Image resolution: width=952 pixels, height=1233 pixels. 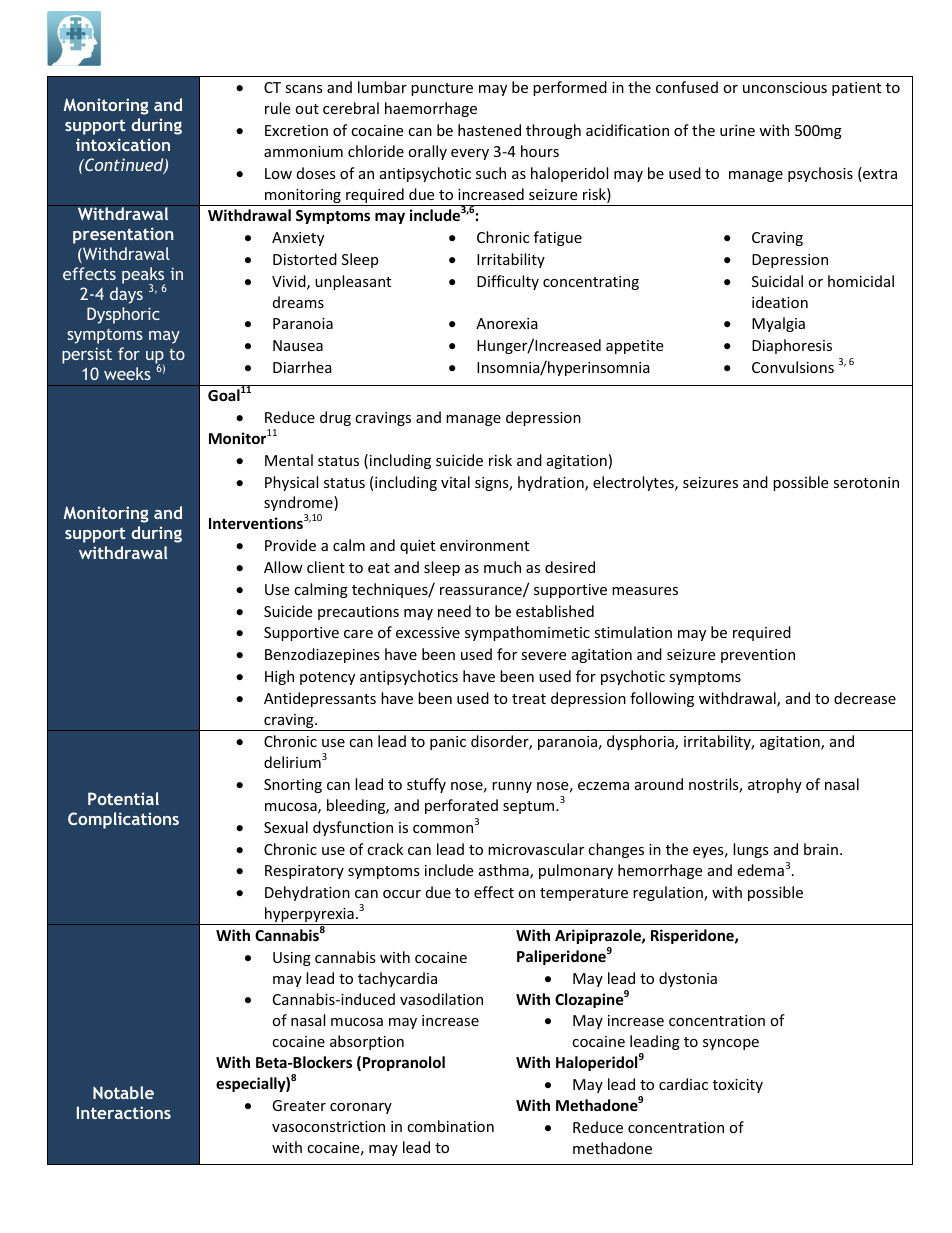 I want to click on Complications, so click(x=123, y=820).
